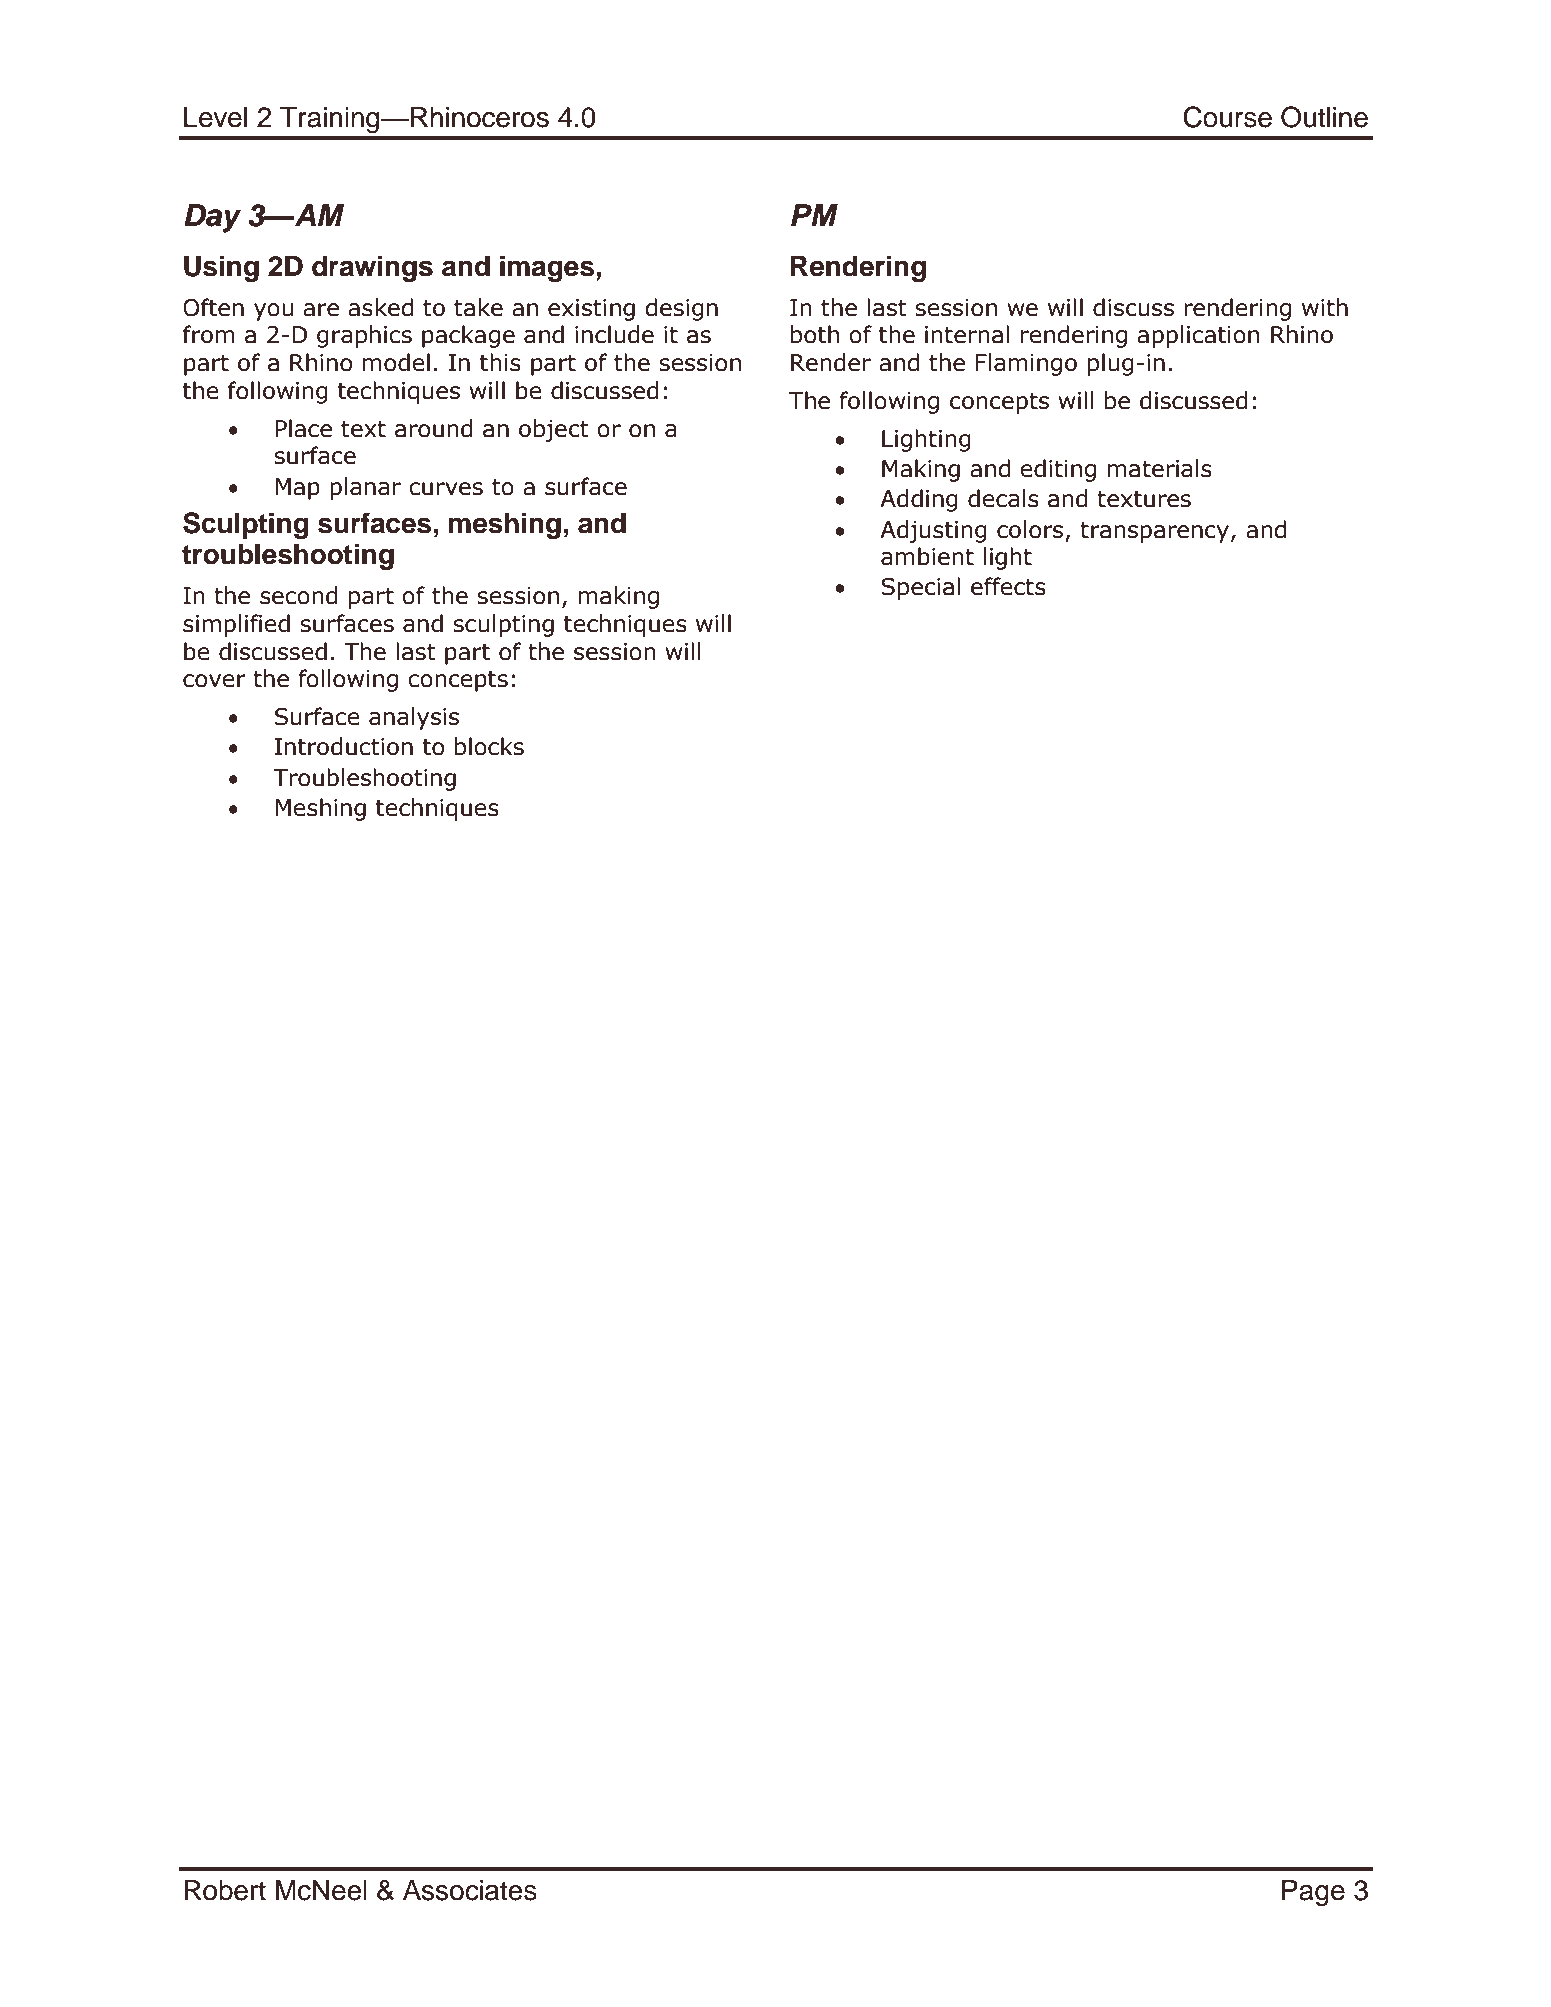  What do you see at coordinates (372, 268) in the page?
I see `drawings` at bounding box center [372, 268].
